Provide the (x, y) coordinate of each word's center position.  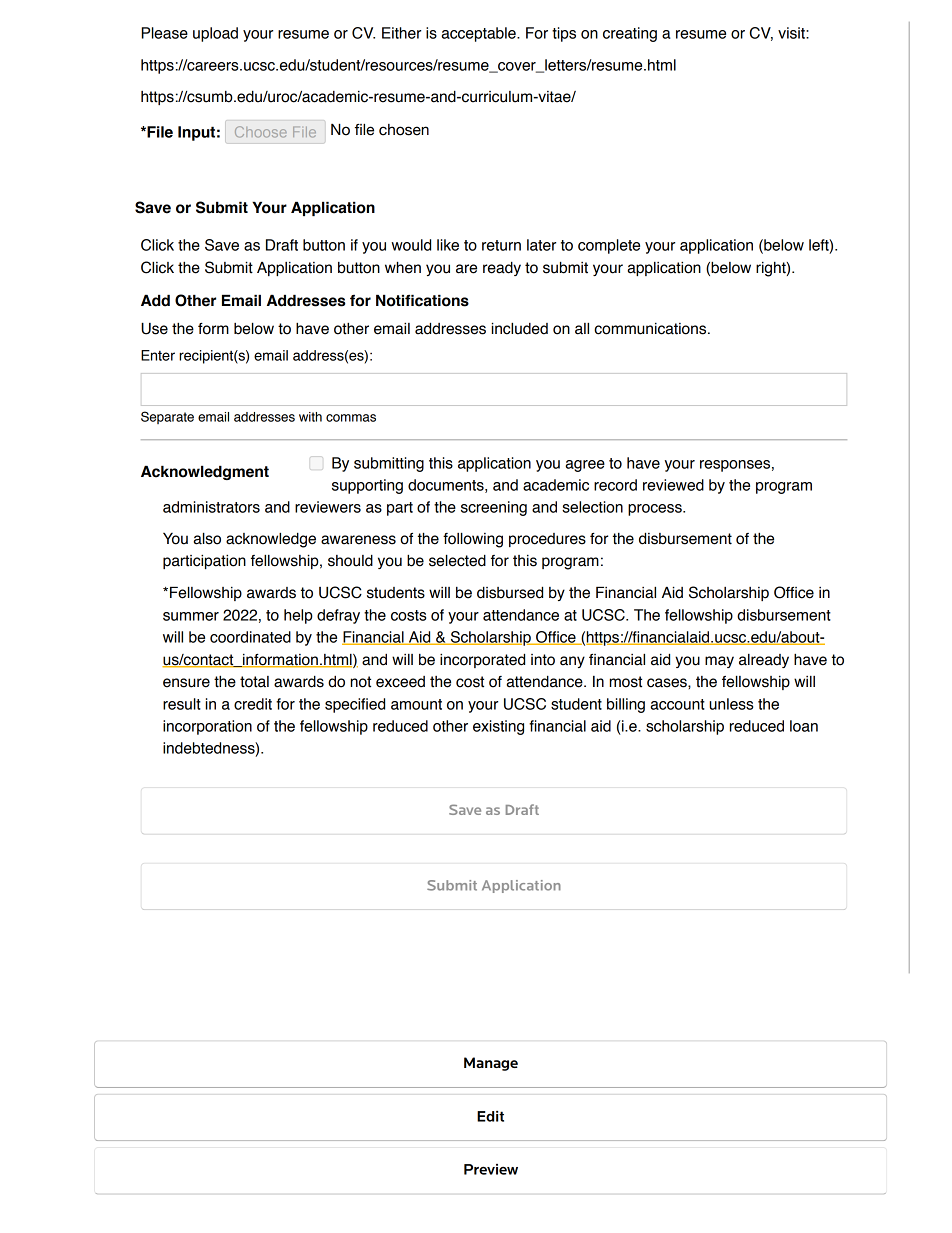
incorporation (207, 727)
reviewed (673, 485)
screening (494, 508)
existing (498, 727)
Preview (491, 1169)
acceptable (479, 34)
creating (630, 34)
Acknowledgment (205, 473)
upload (215, 34)
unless (731, 704)
